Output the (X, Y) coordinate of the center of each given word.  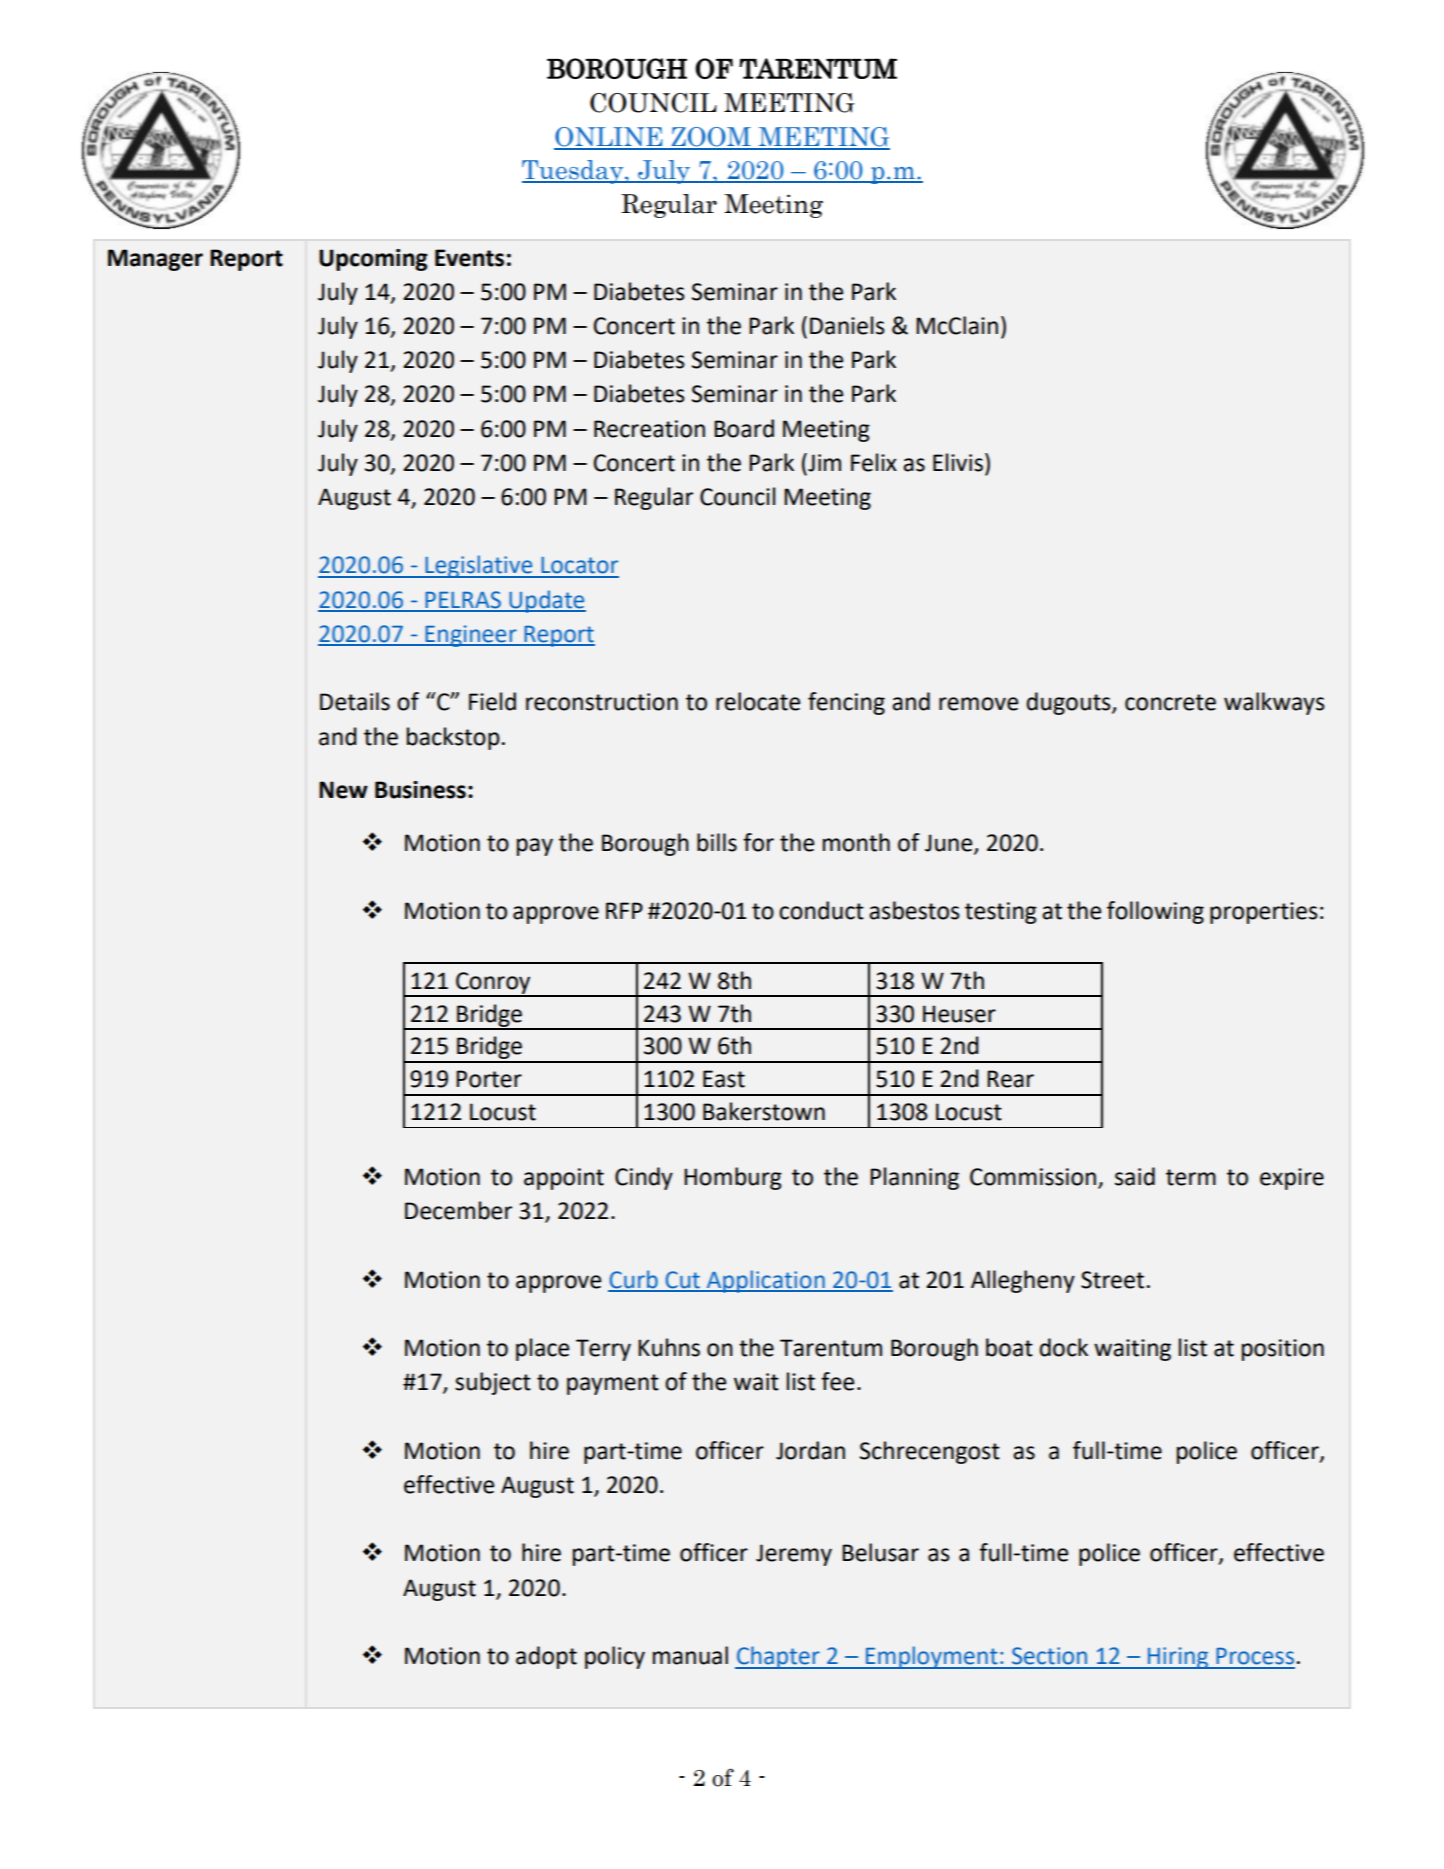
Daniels (847, 325)
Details (355, 701)
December (458, 1210)
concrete (1170, 702)
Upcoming (373, 260)
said (1135, 1176)
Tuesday (574, 172)
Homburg (733, 1178)
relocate (758, 701)
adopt (546, 1657)
